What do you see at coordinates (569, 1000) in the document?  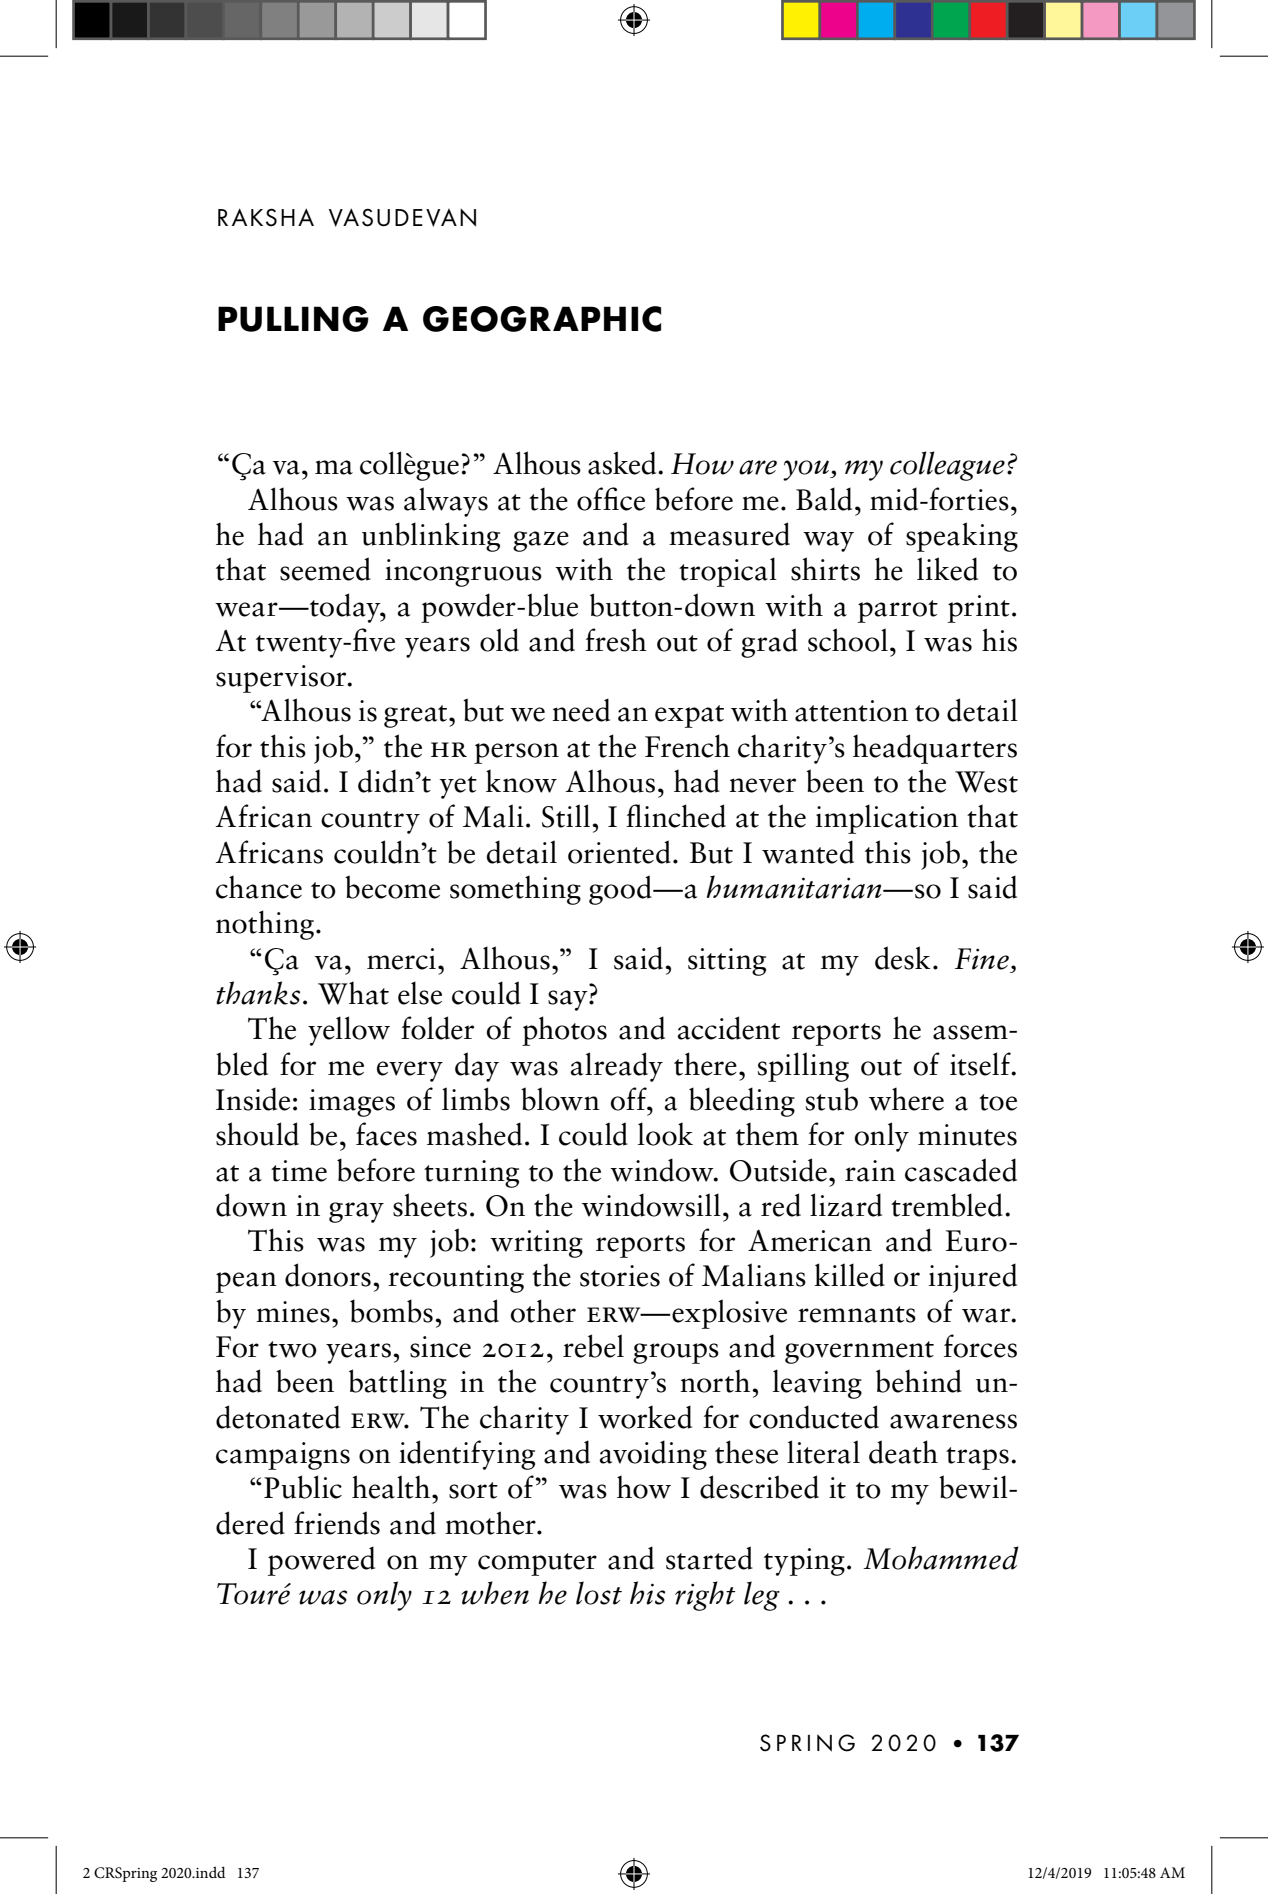 I see `say` at bounding box center [569, 1000].
